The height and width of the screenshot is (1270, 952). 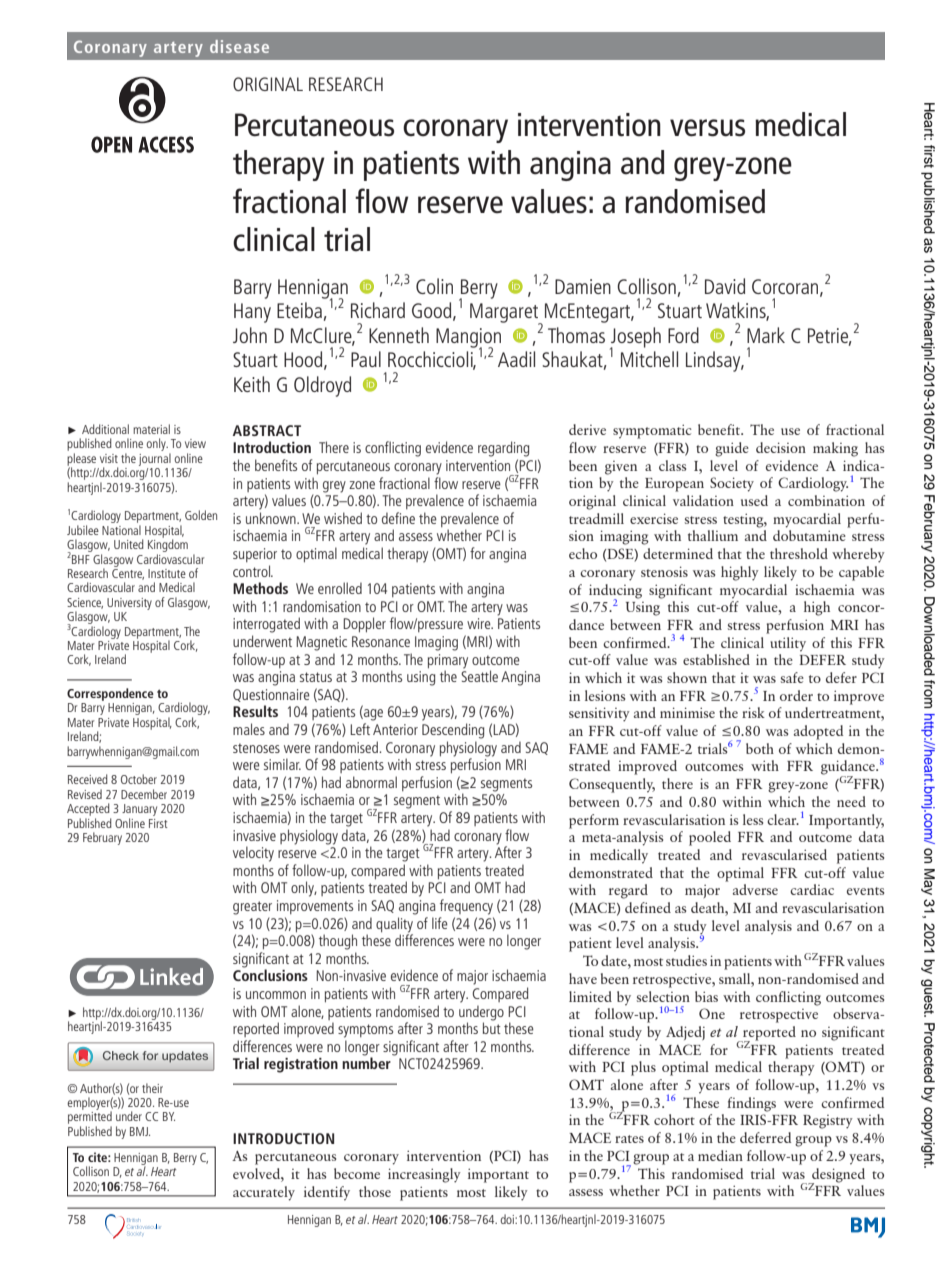 What do you see at coordinates (720, 1155) in the screenshot?
I see `median` at bounding box center [720, 1155].
